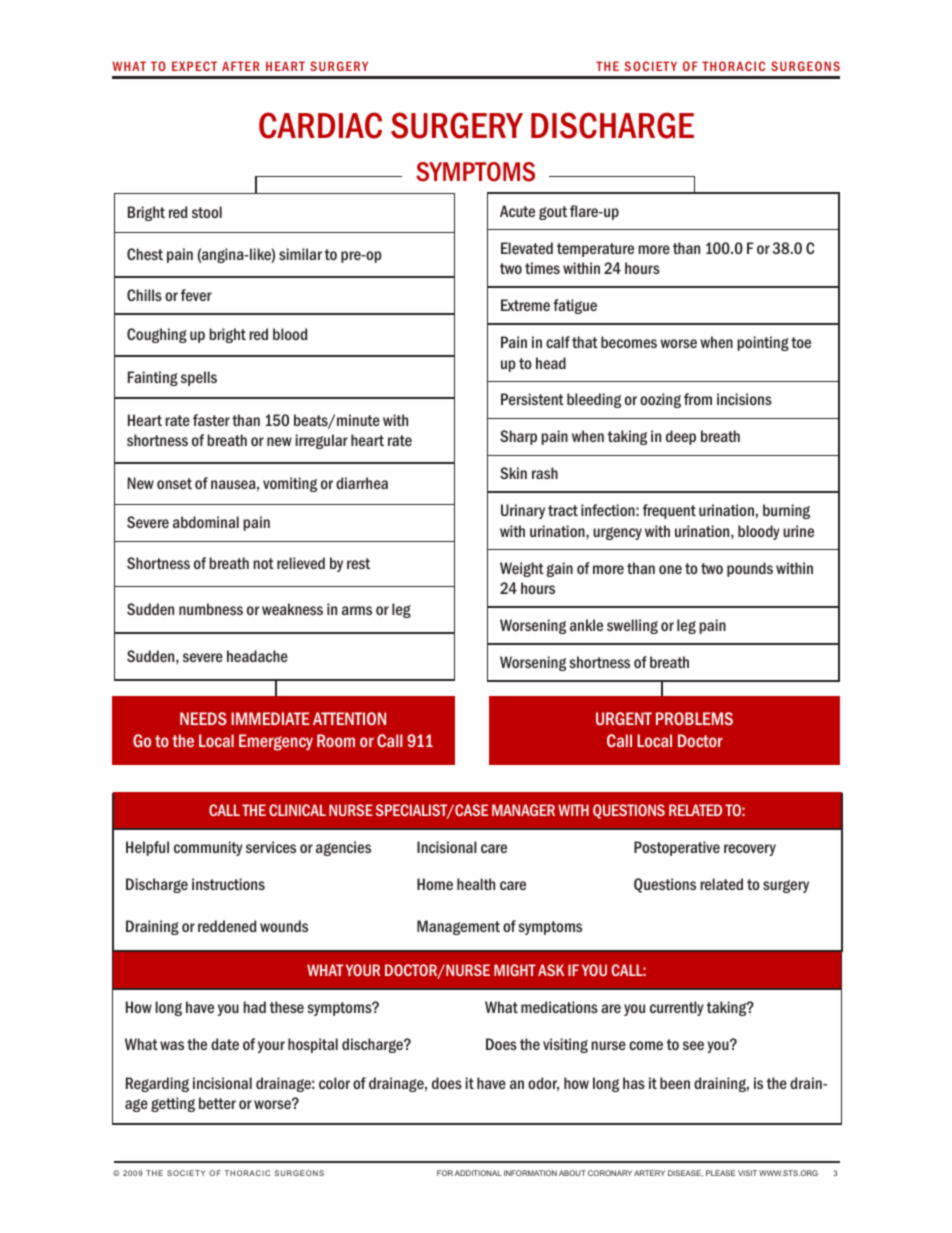  Describe the element at coordinates (595, 250) in the page. I see `temperature` at that location.
